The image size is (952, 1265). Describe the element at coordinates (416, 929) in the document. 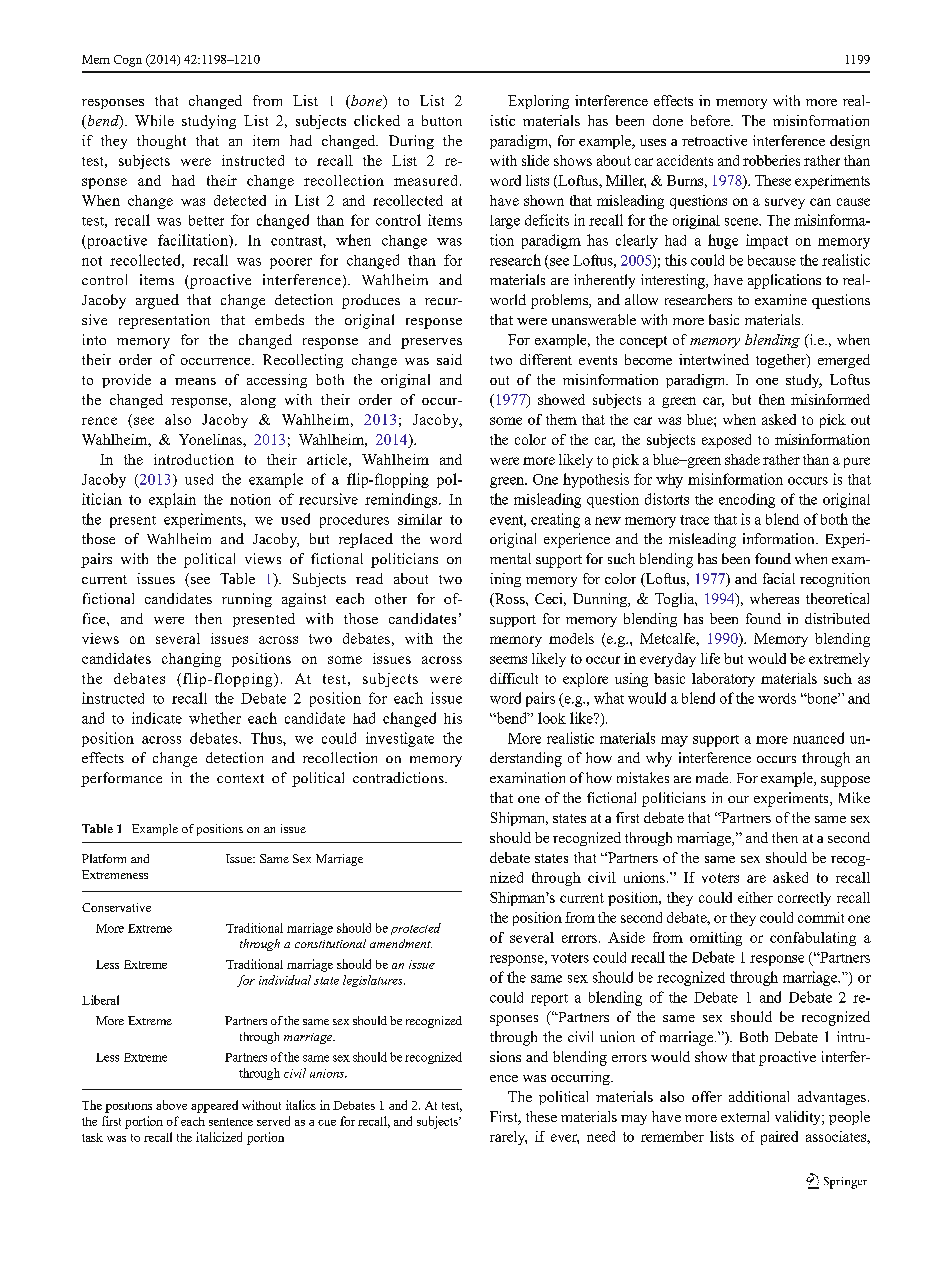

I see `protected` at that location.
